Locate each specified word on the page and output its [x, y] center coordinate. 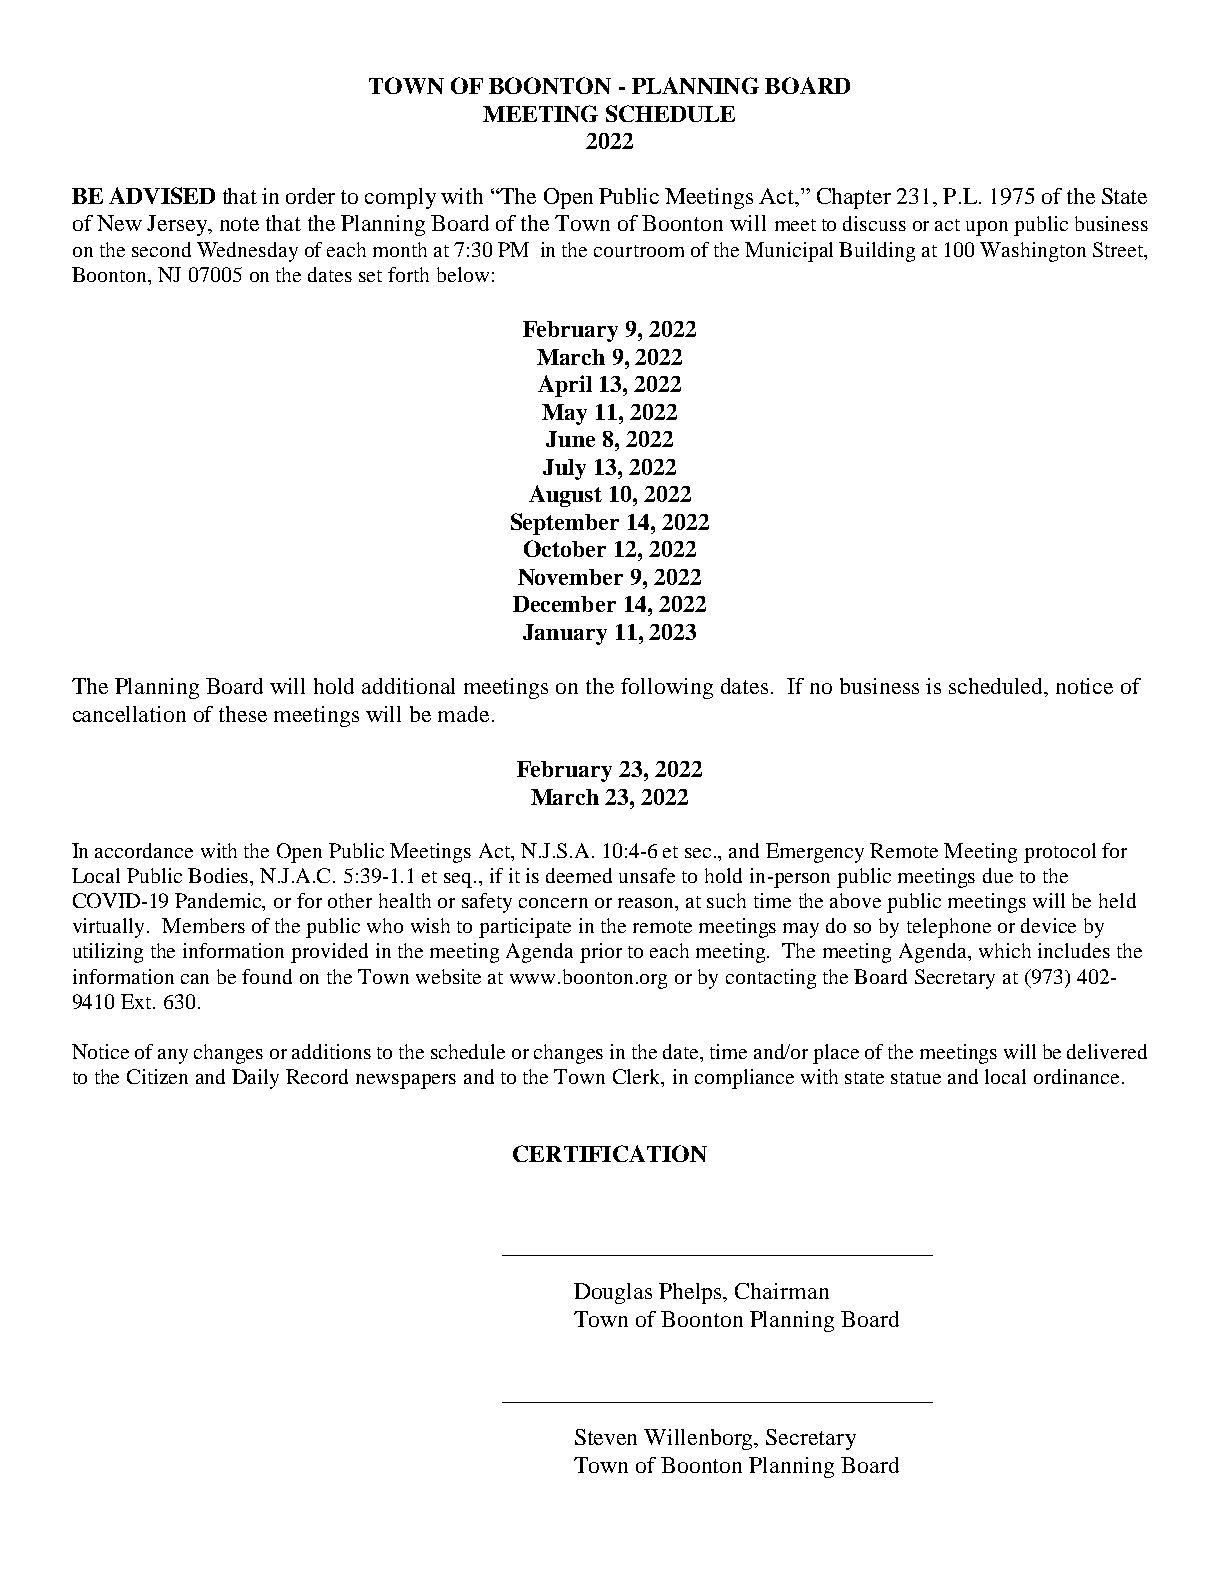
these [243, 714]
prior [601, 953]
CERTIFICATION [610, 1153]
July [564, 469]
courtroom [639, 251]
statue [916, 1078]
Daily [255, 1079]
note [239, 224]
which [1005, 950]
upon [987, 228]
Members [203, 925]
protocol [1060, 853]
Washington [1033, 252]
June [570, 439]
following [667, 688]
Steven [606, 1437]
